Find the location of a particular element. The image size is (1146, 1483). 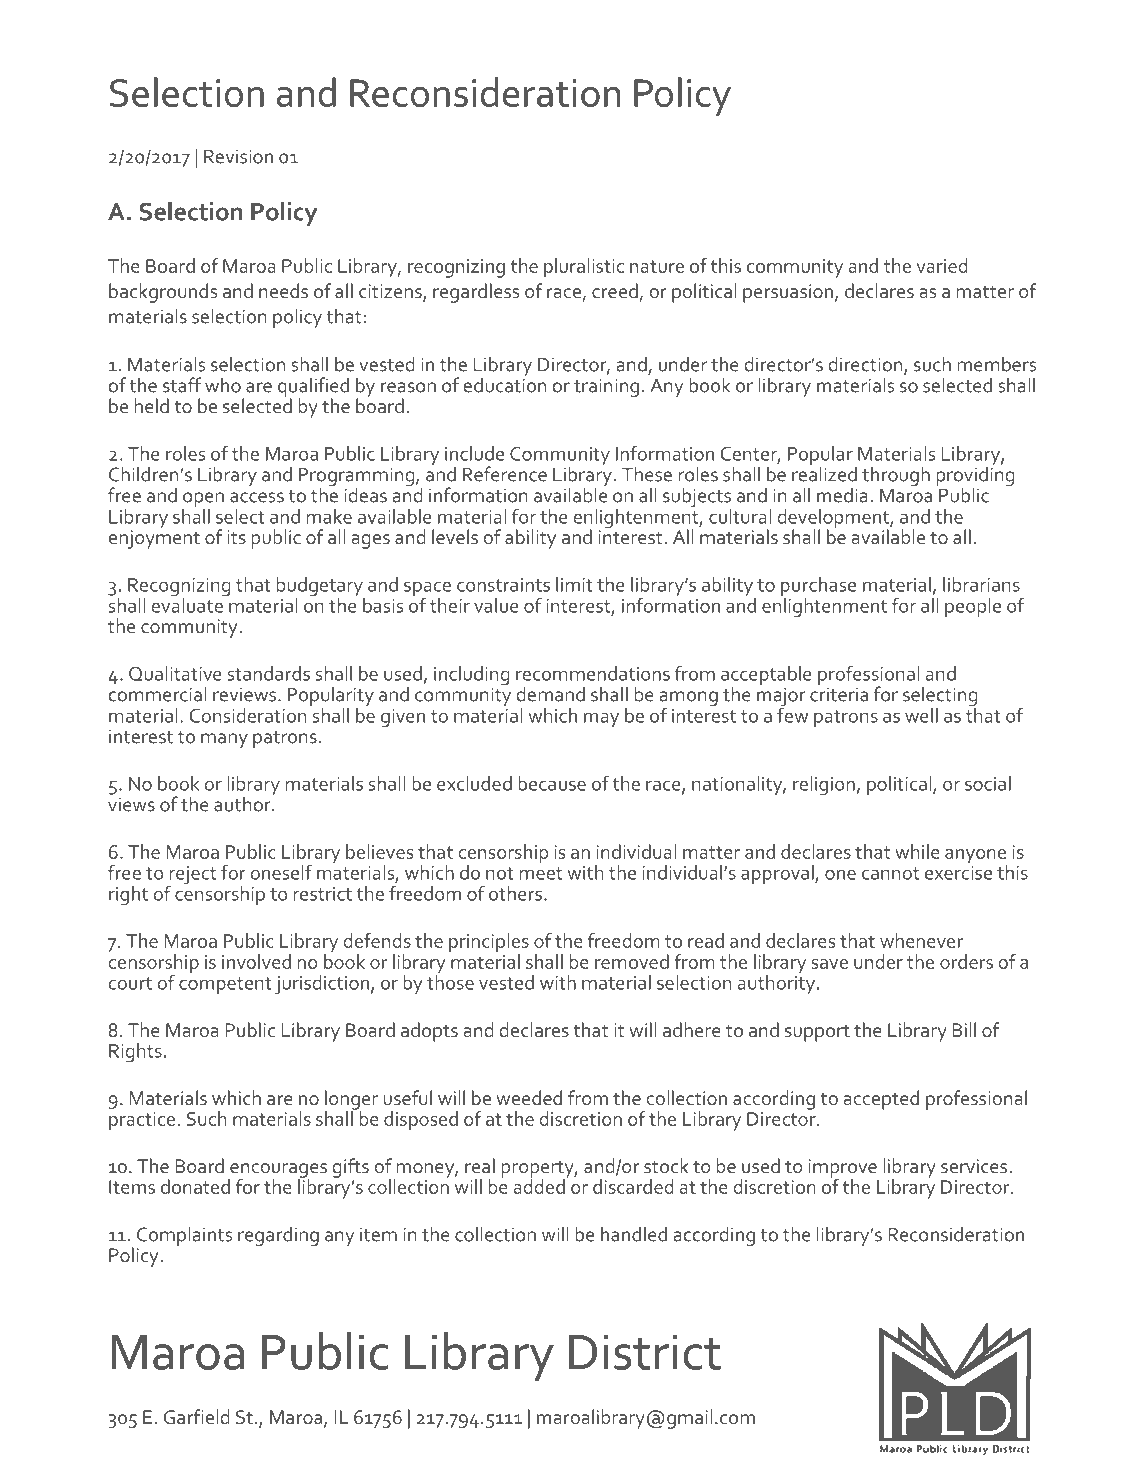

removed is located at coordinates (632, 961).
